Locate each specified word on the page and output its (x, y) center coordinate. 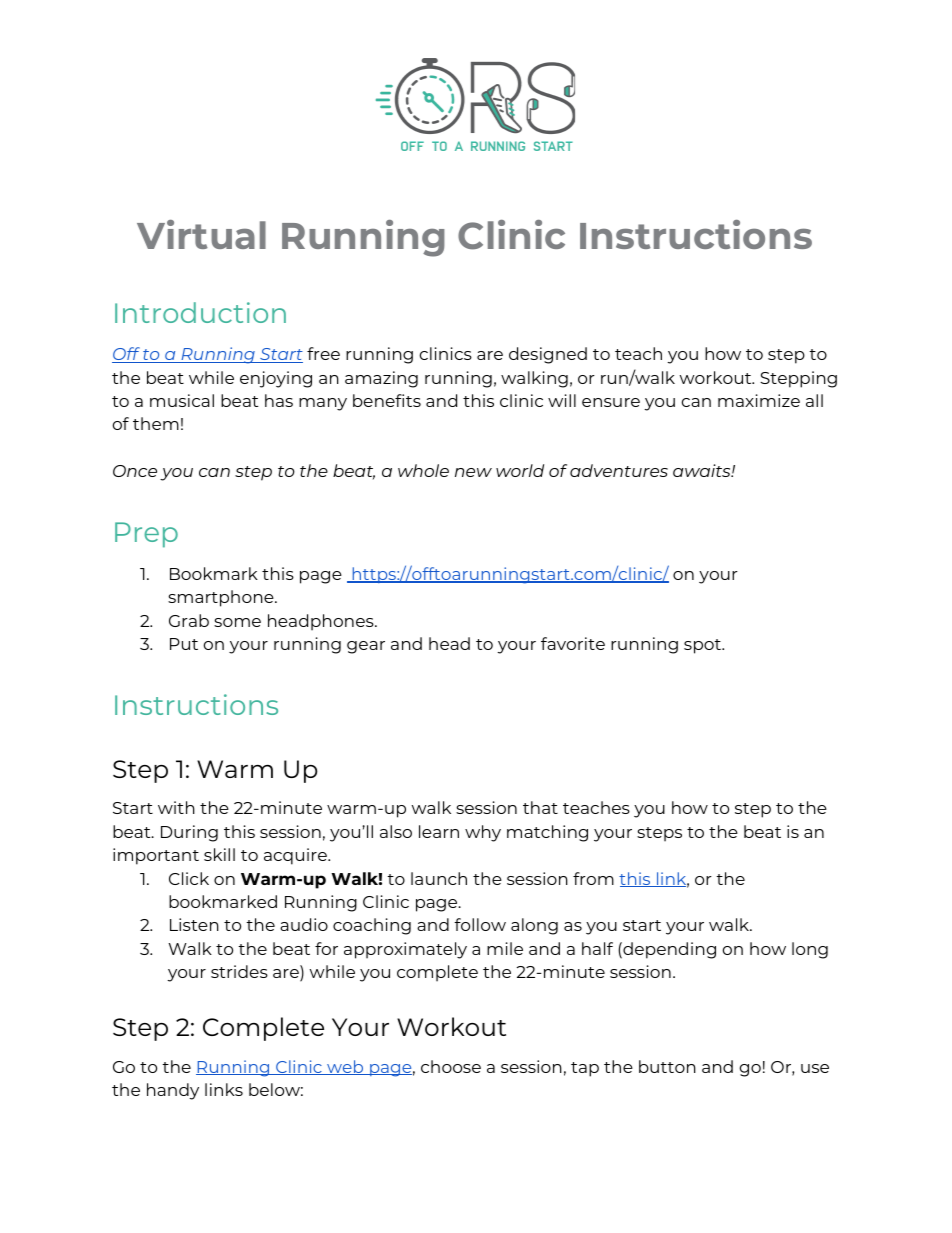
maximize (759, 400)
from (593, 878)
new (473, 472)
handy (173, 1091)
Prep (146, 535)
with (176, 807)
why (483, 833)
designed (548, 355)
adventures (619, 470)
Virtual (201, 234)
